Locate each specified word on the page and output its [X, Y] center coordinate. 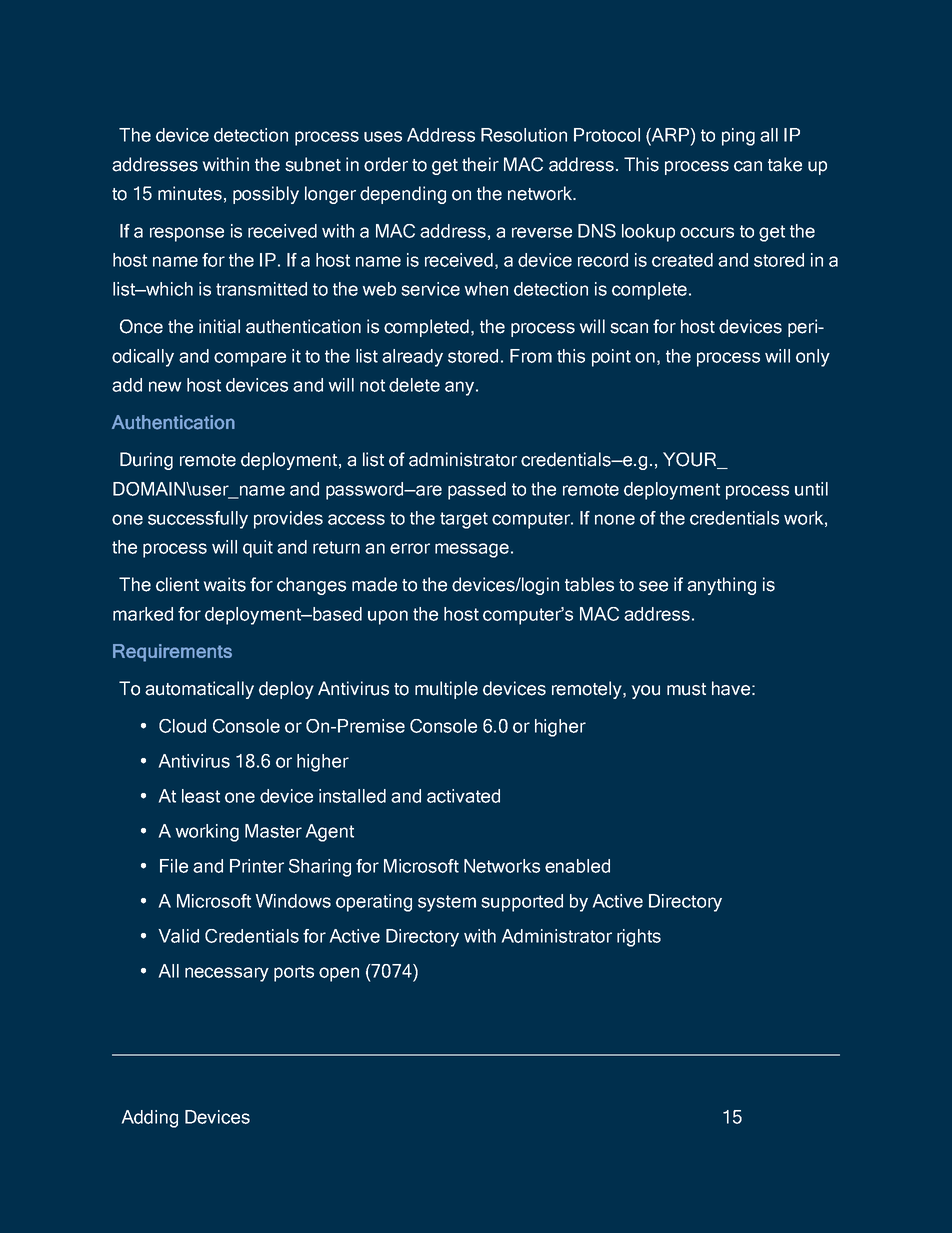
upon [388, 617]
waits [225, 584]
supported [522, 903]
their [480, 164]
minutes [190, 193]
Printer [257, 866]
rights [639, 938]
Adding [150, 1119]
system [447, 903]
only [813, 358]
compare [250, 359]
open [339, 974]
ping [738, 137]
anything [721, 586]
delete [414, 385]
